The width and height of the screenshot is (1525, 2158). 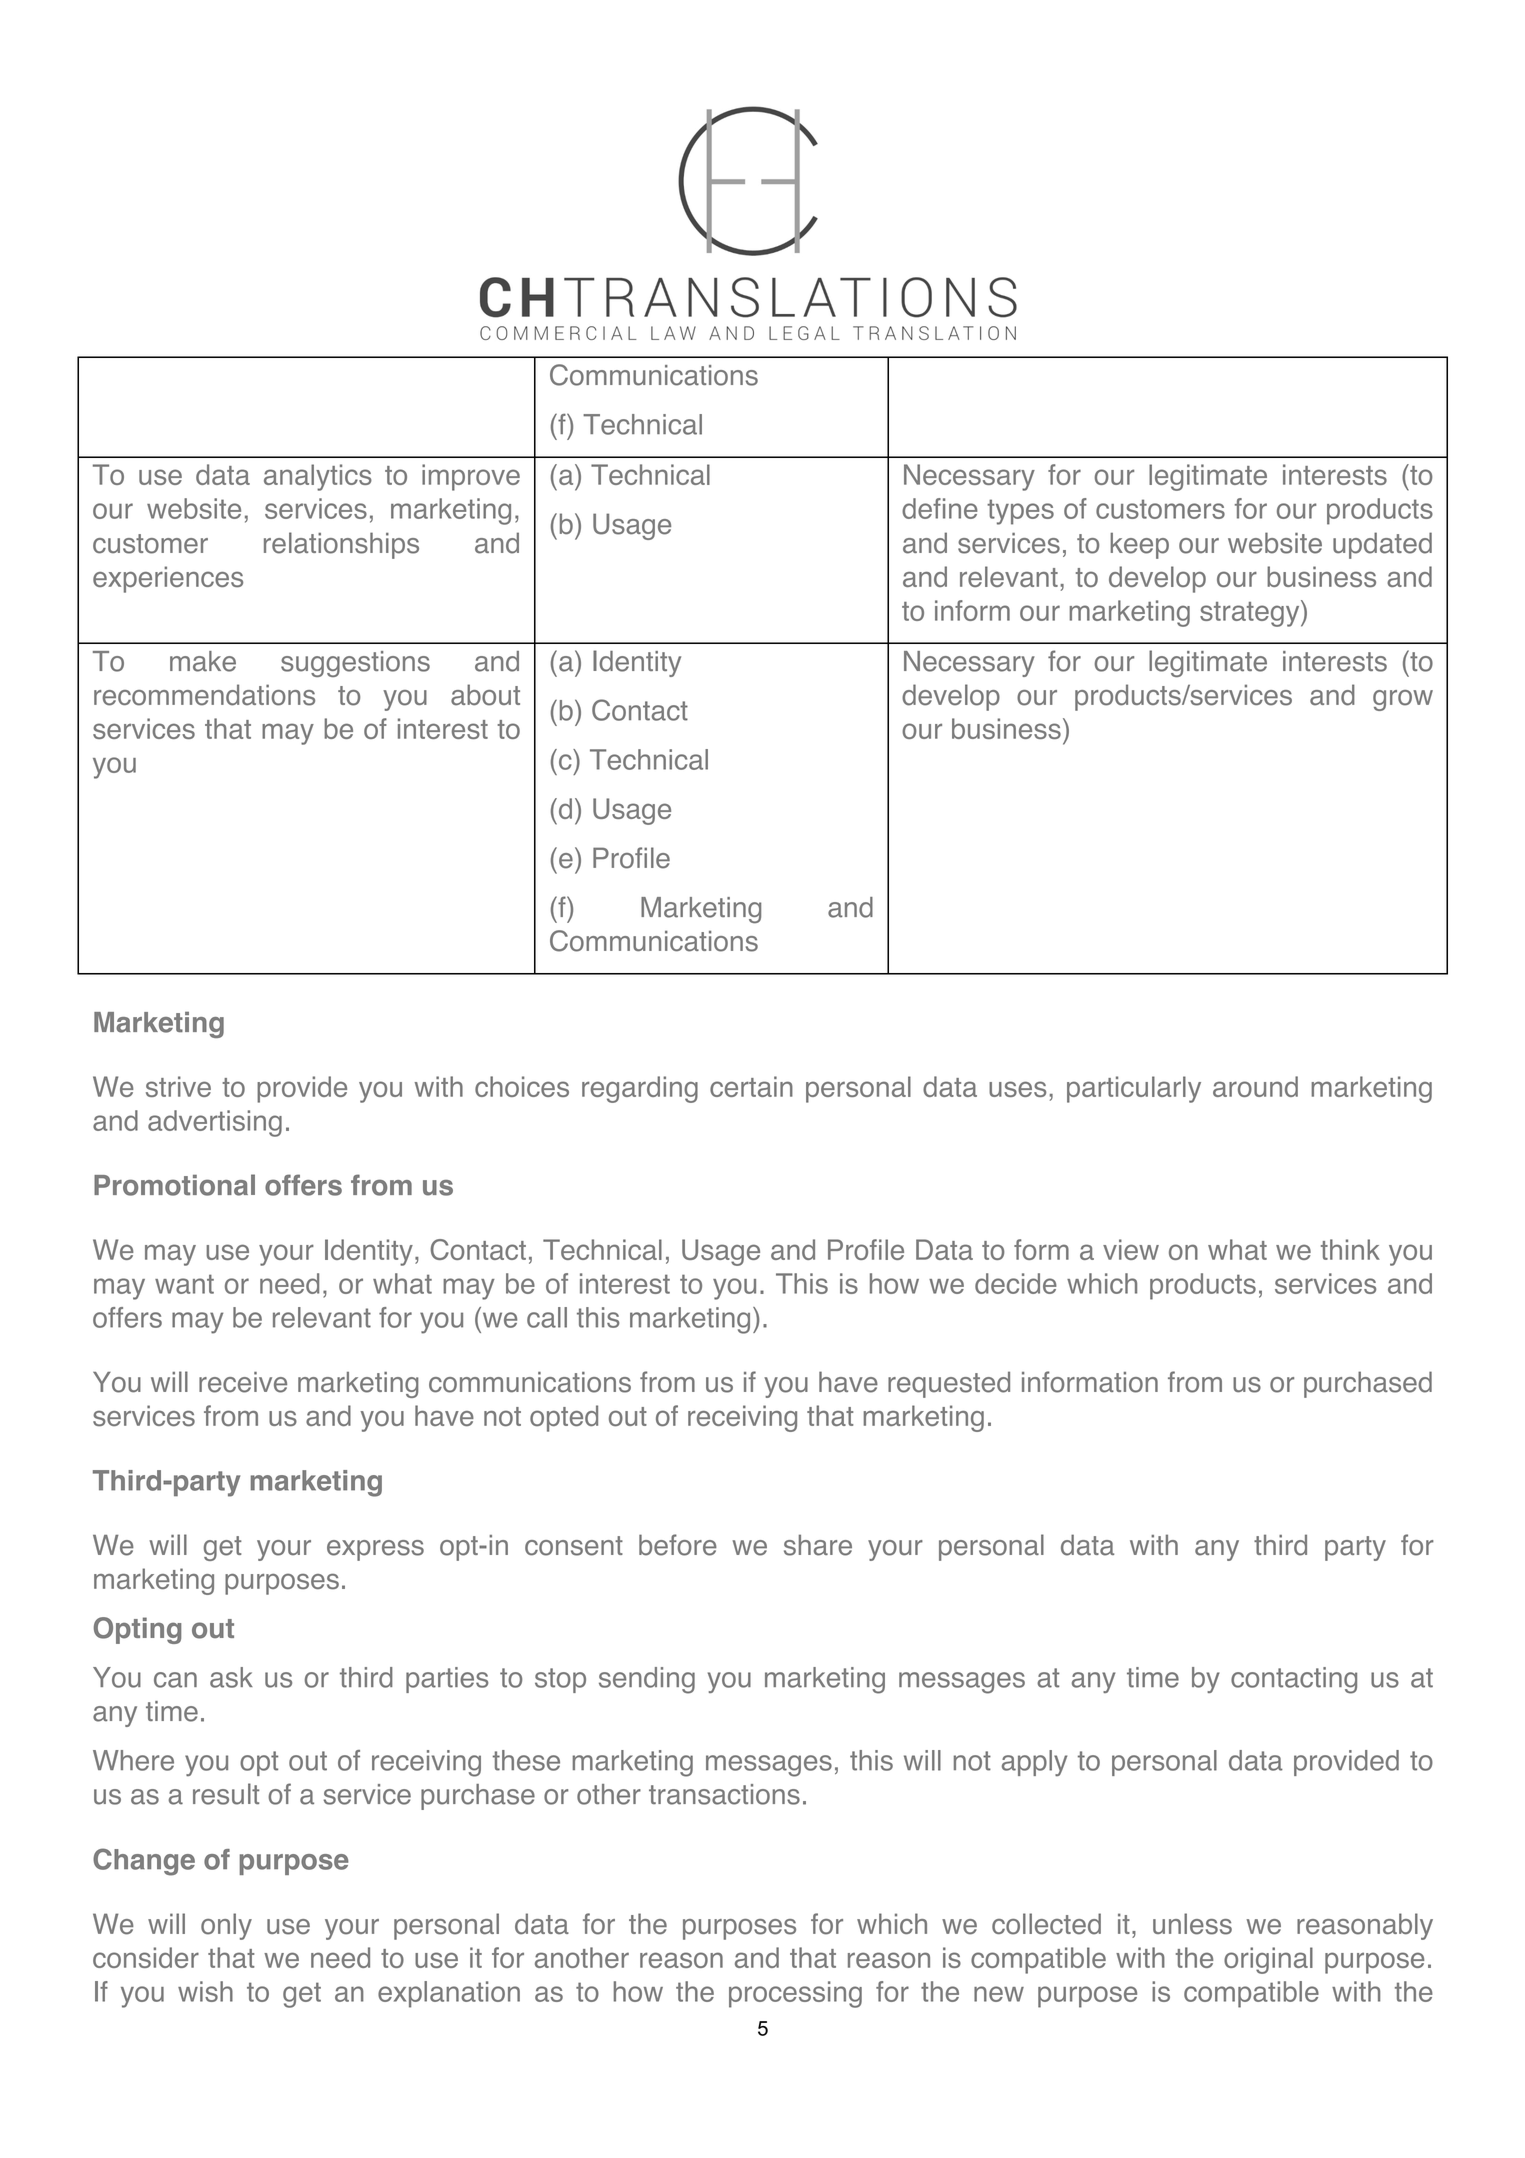 What do you see at coordinates (178, 1086) in the screenshot?
I see `strive` at bounding box center [178, 1086].
